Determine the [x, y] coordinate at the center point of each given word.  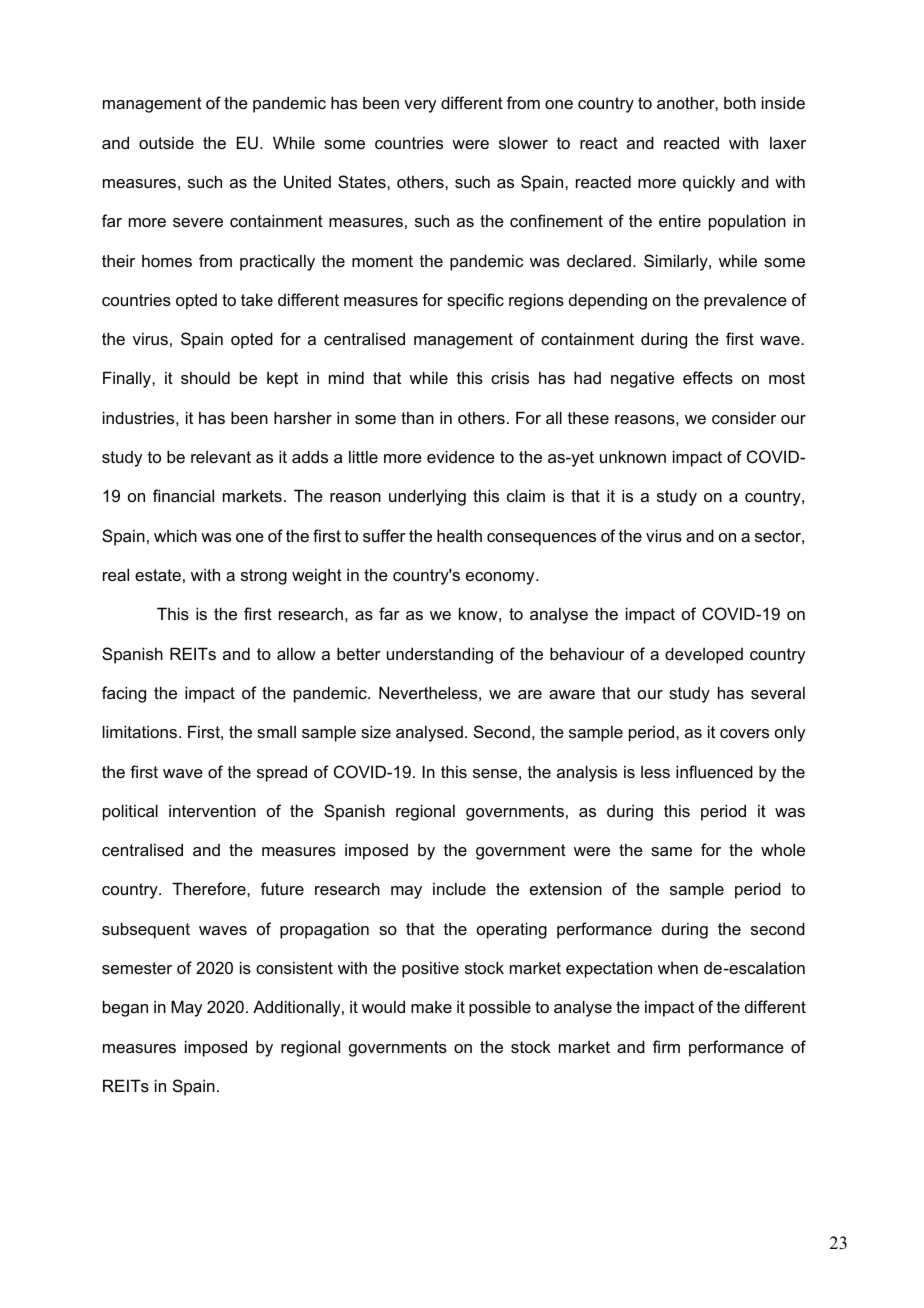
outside [166, 142]
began [125, 1008]
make [431, 1006]
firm [666, 1046]
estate [158, 575]
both [740, 102]
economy [501, 578]
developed [704, 655]
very [420, 106]
